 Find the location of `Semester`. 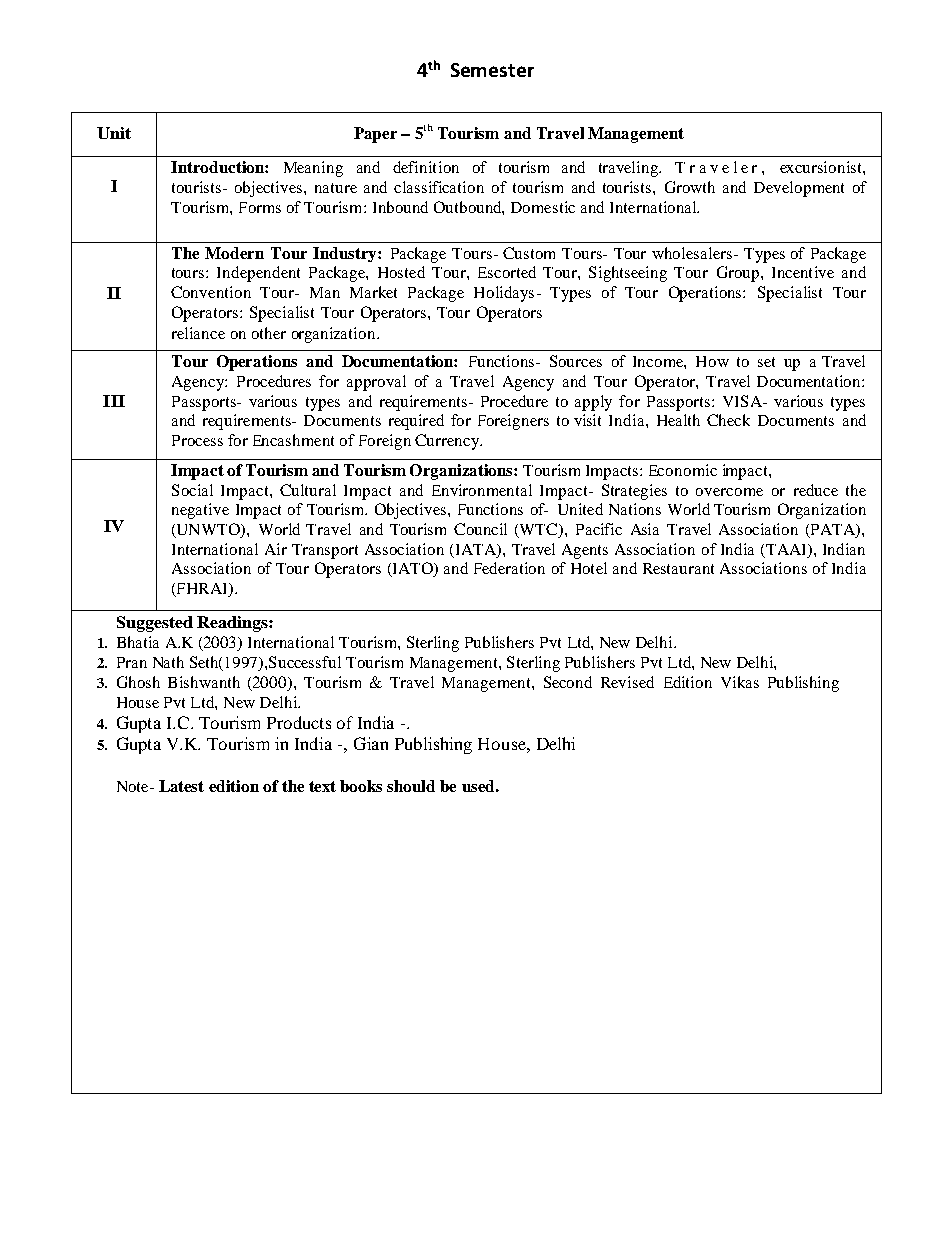

Semester is located at coordinates (492, 70).
